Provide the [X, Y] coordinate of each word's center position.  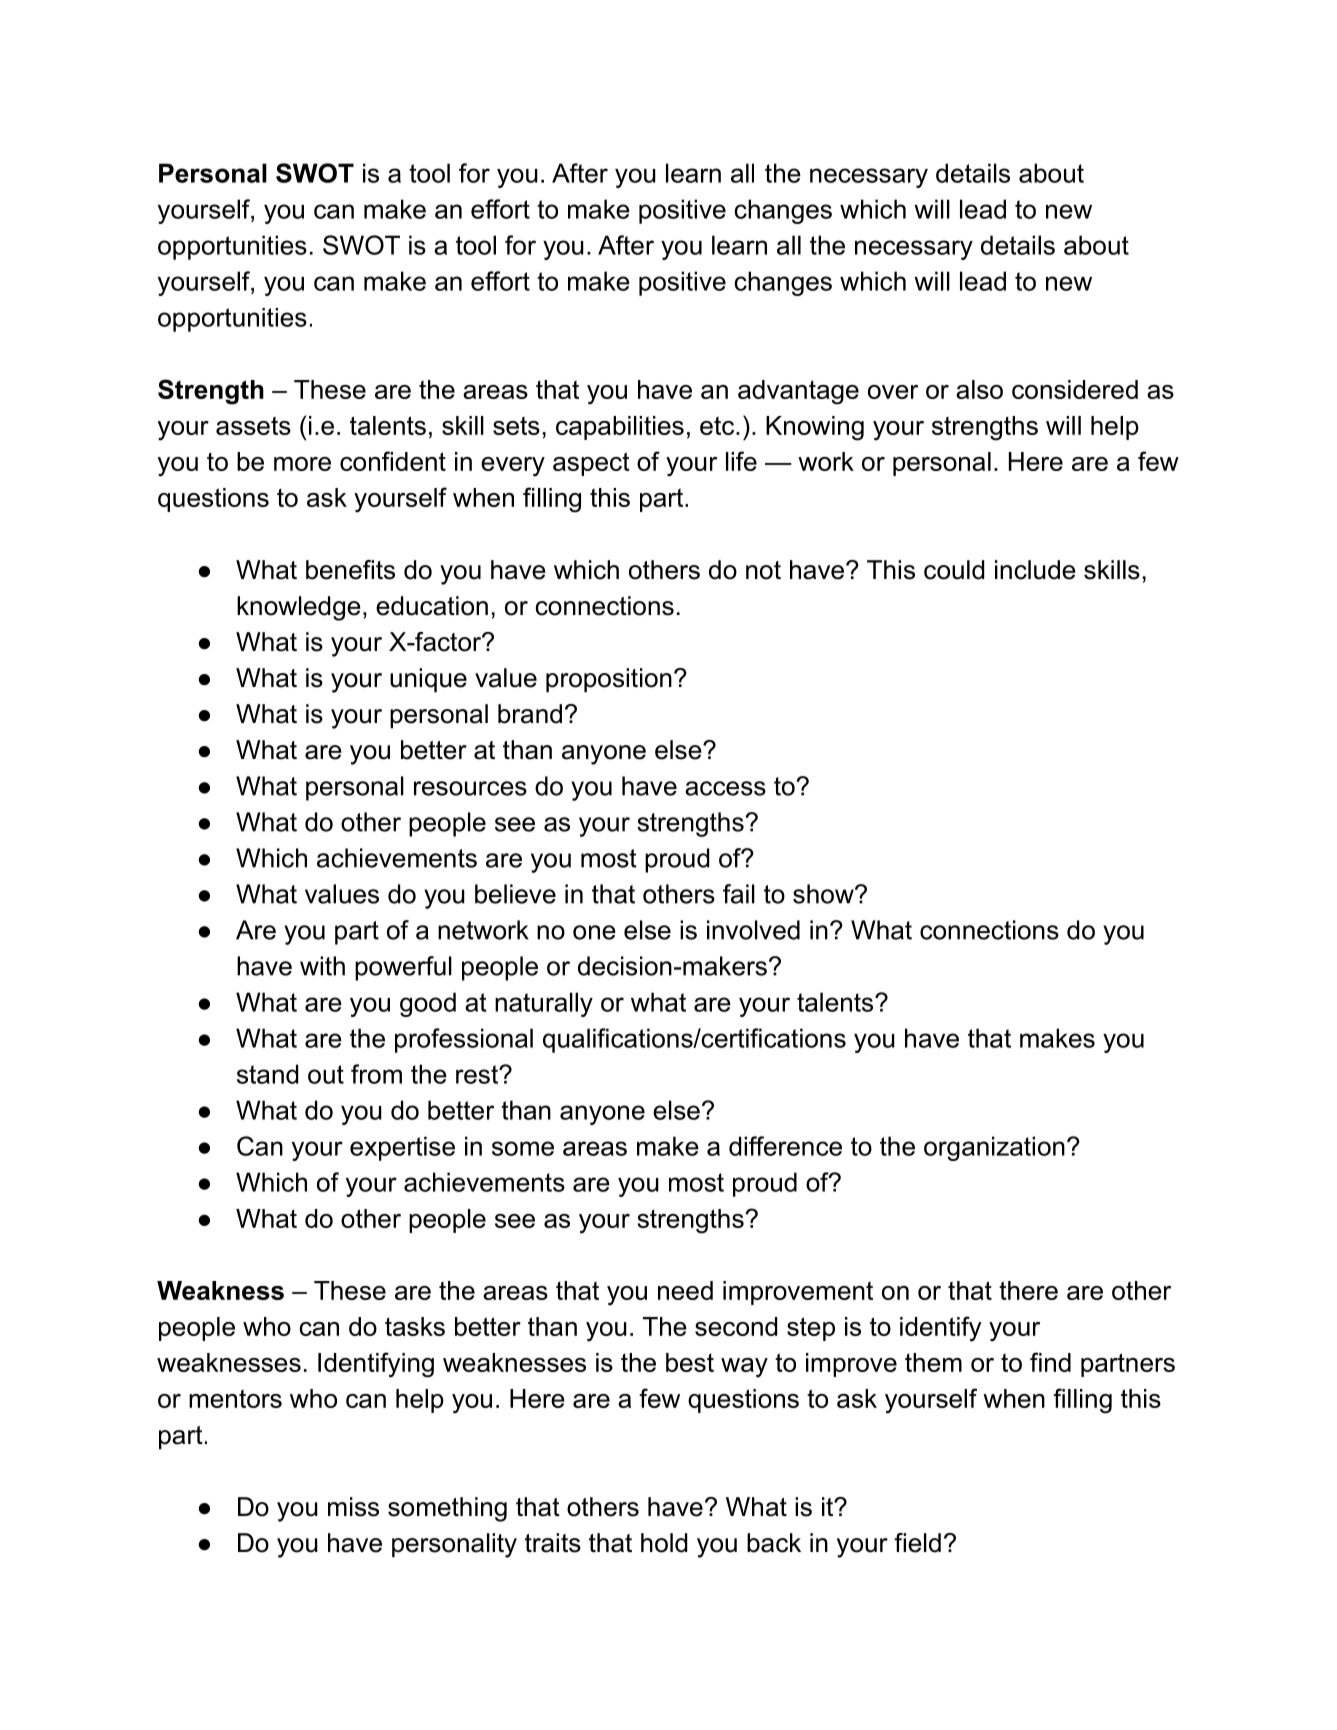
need [685, 1290]
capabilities [620, 428]
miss [353, 1507]
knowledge [299, 608]
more [302, 464]
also [979, 389]
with [322, 966]
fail [739, 894]
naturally [544, 1004]
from [376, 1074]
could [954, 570]
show [824, 894]
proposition [609, 680]
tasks [415, 1326]
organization [994, 1148]
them [933, 1362]
